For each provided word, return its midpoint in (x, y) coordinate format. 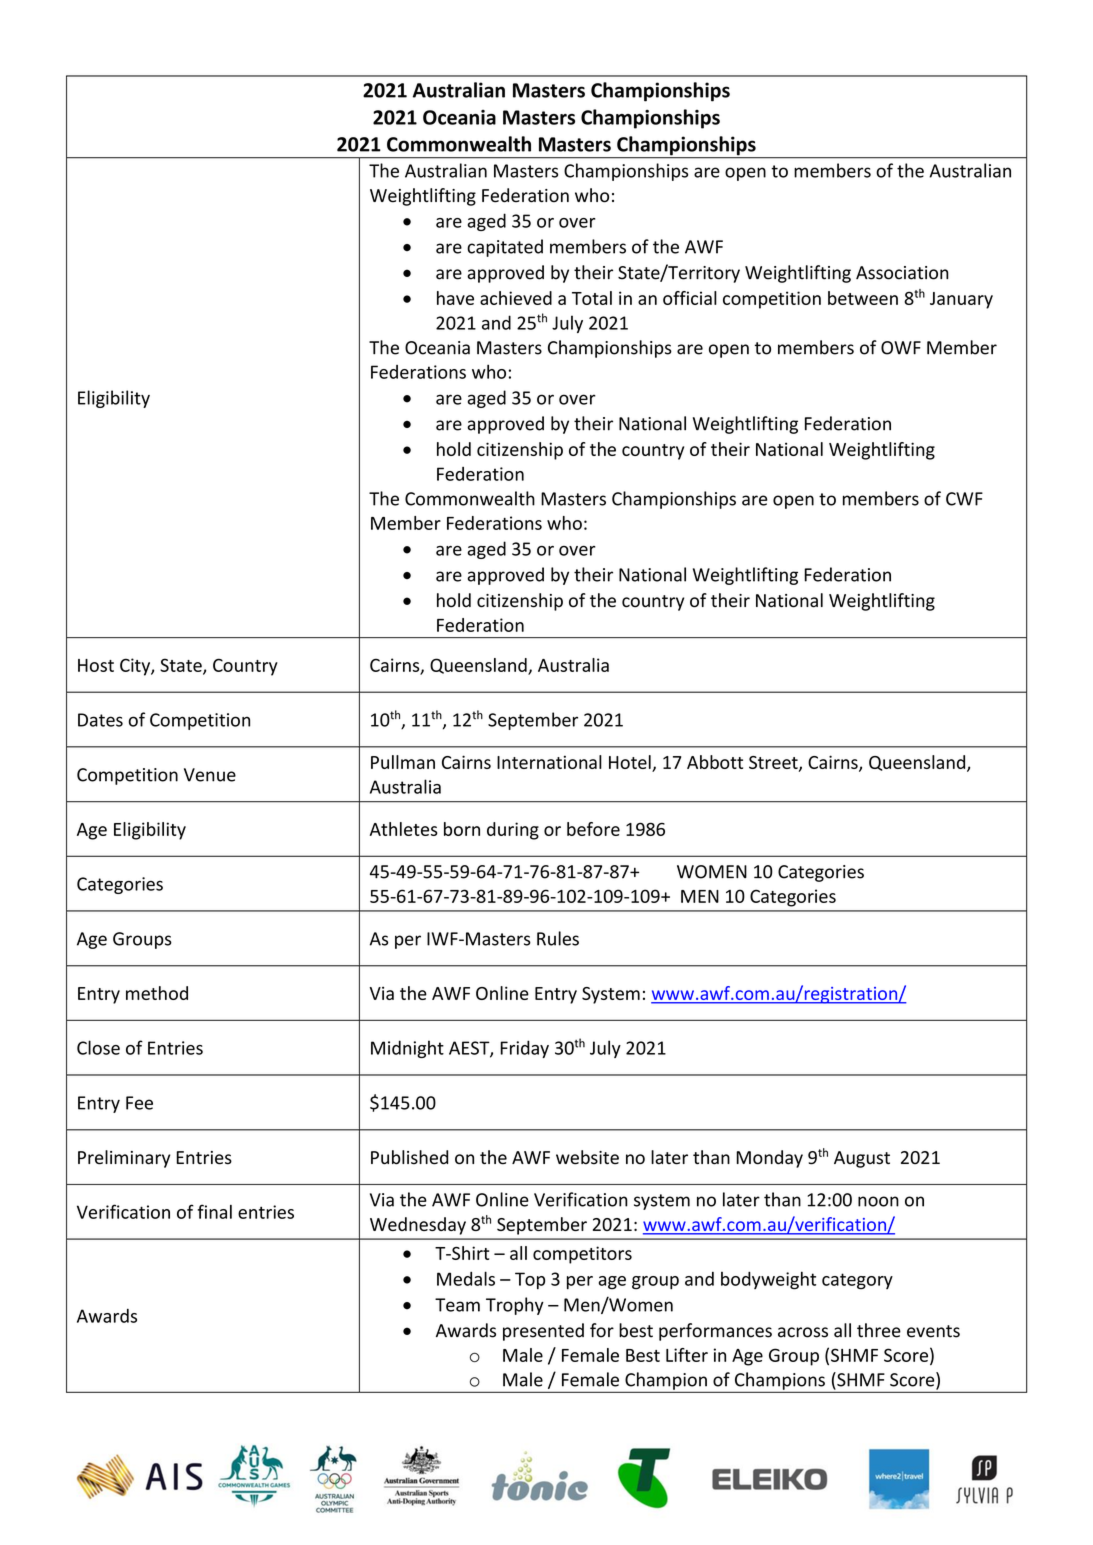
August (862, 1159)
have (455, 298)
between (863, 298)
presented (543, 1332)
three (879, 1330)
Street (774, 763)
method (157, 993)
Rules (558, 938)
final (214, 1211)
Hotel (630, 762)
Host (96, 665)
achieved (516, 298)
